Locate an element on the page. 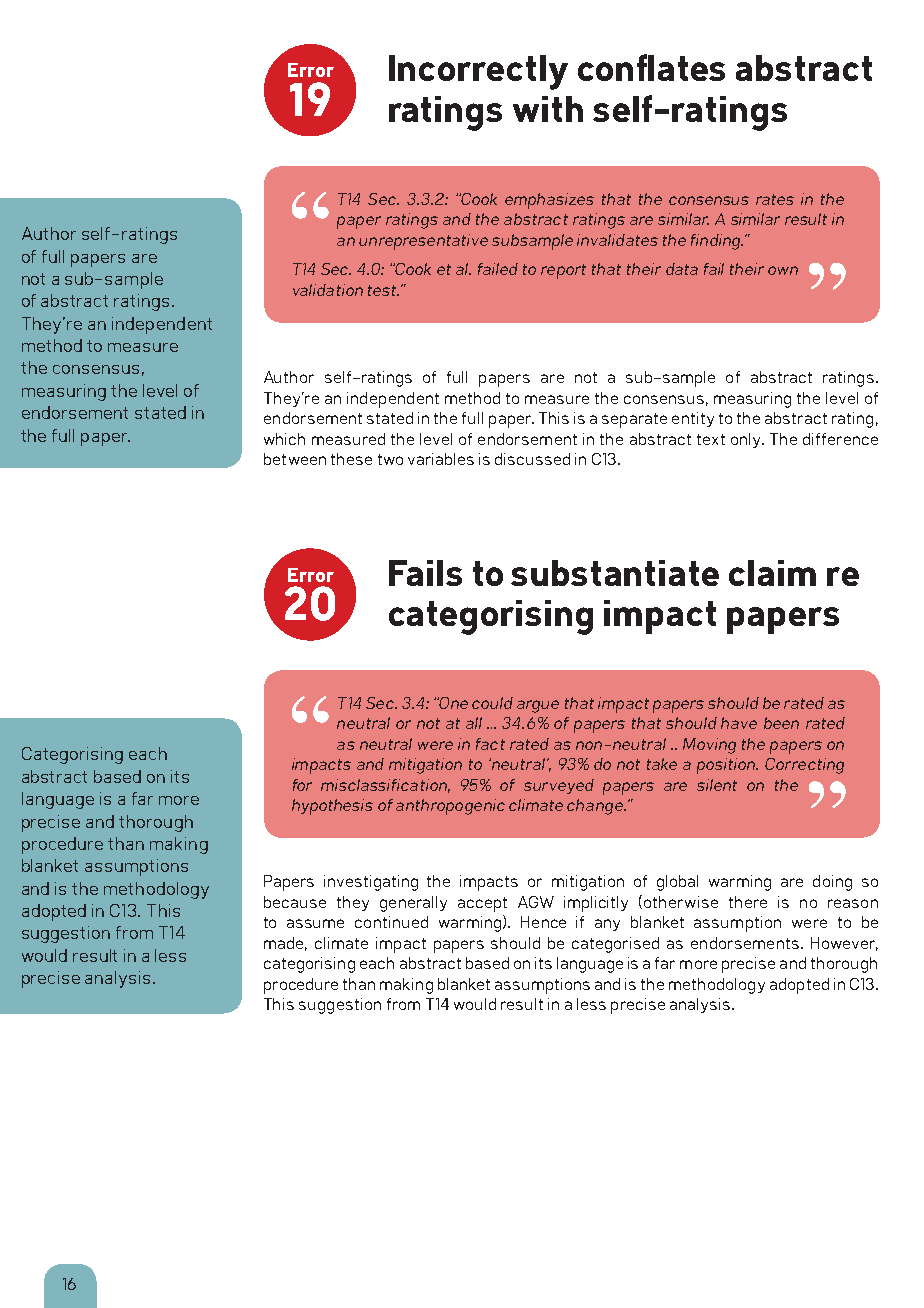  rates is located at coordinates (775, 199).
